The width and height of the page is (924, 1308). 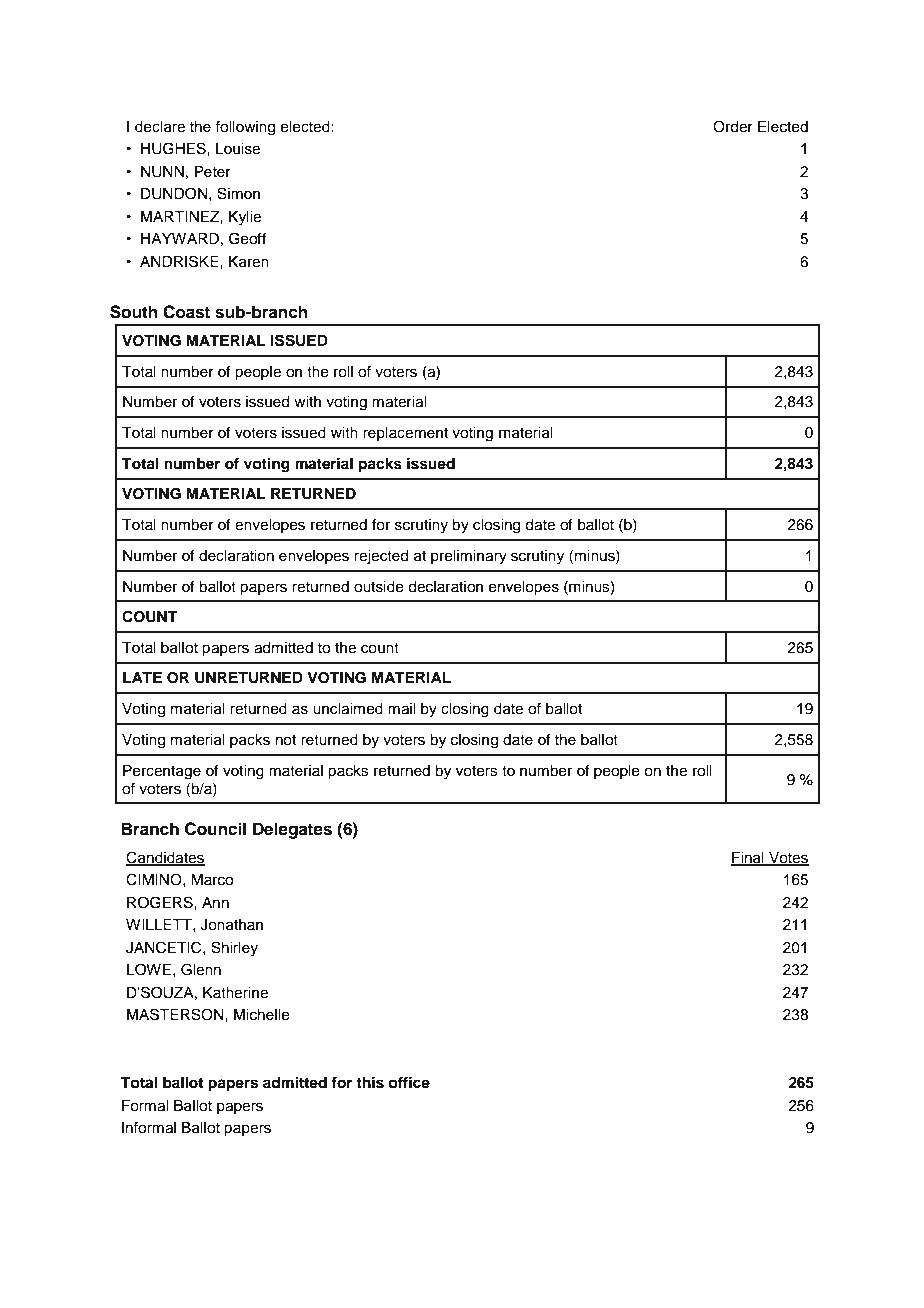 What do you see at coordinates (379, 587) in the page?
I see `outside` at bounding box center [379, 587].
